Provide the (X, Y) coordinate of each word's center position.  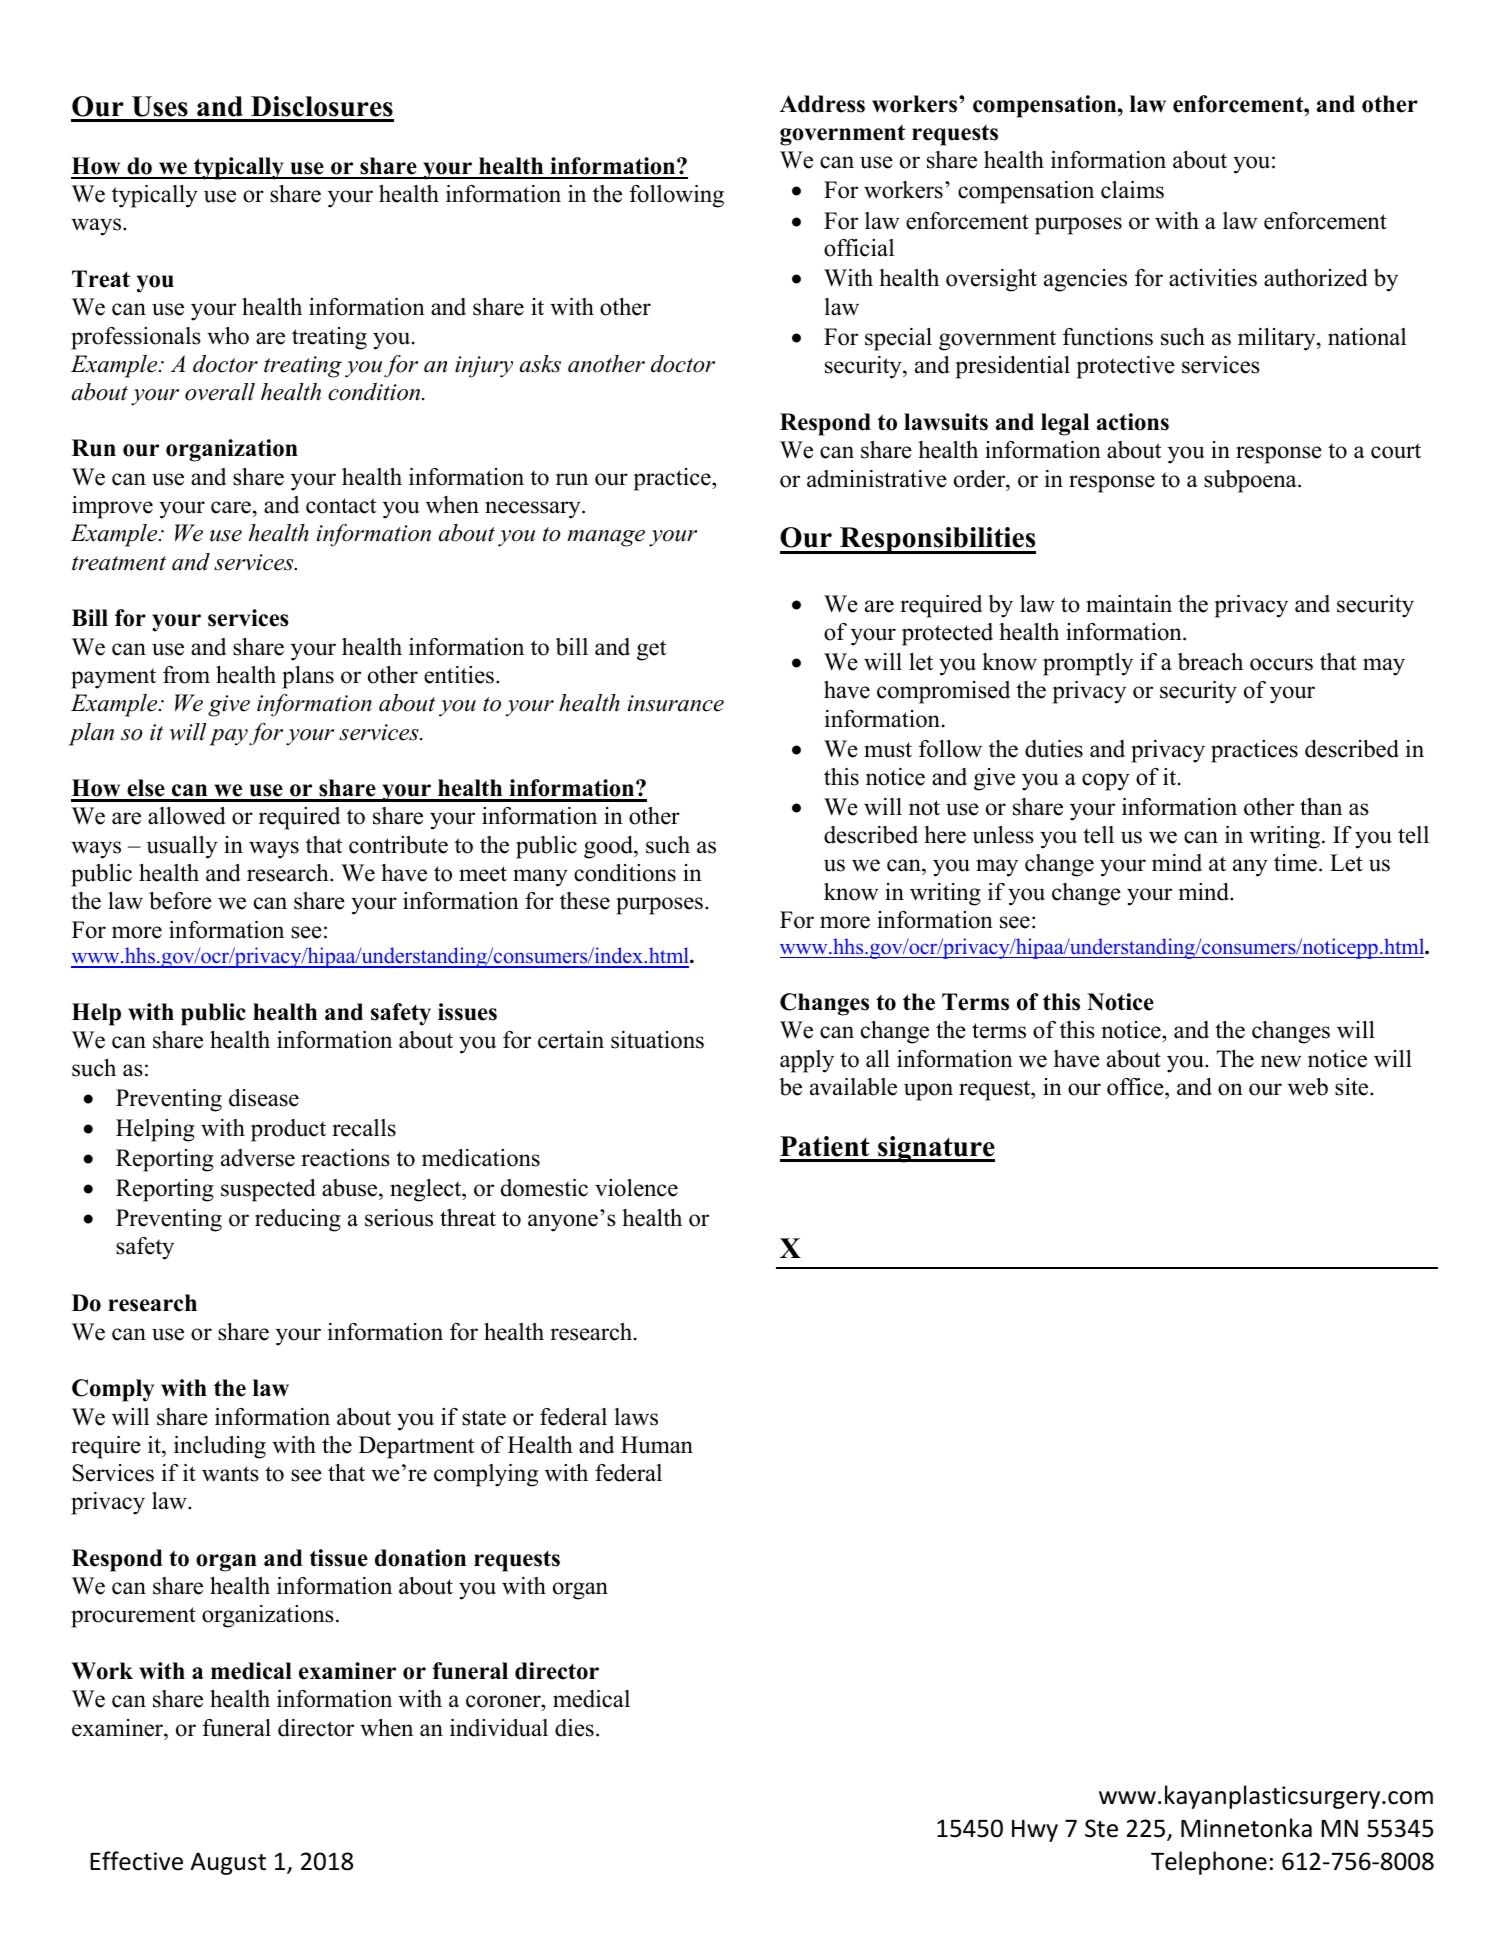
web (1308, 1087)
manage (606, 538)
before (180, 901)
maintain (1129, 604)
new (1281, 1061)
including (220, 1447)
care (232, 507)
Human (657, 1445)
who (228, 336)
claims (1132, 190)
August (228, 1863)
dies (574, 1728)
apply (807, 1061)
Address (822, 104)
